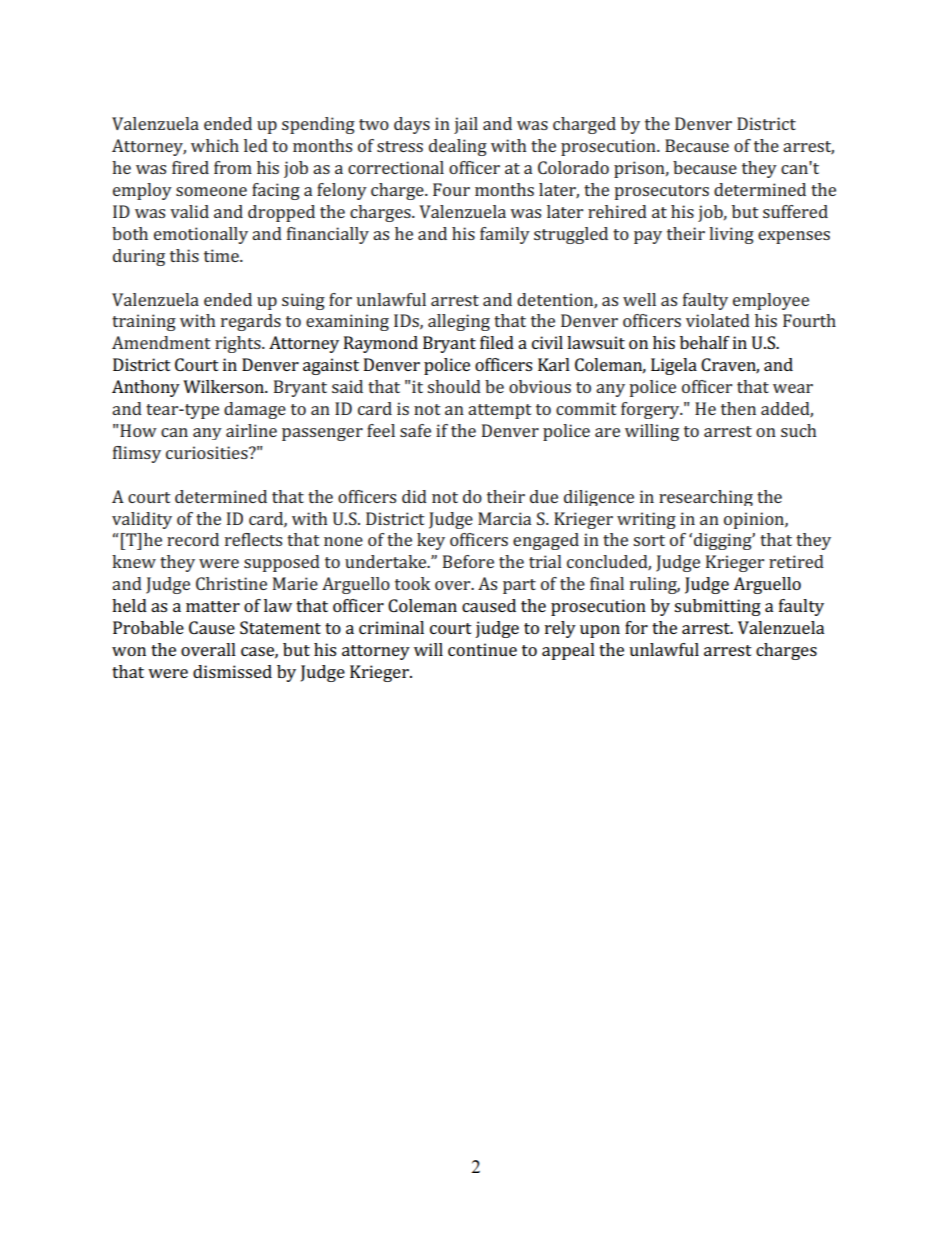 This page has height=1233, width=952. What do you see at coordinates (705, 342) in the page?
I see `behalf` at bounding box center [705, 342].
